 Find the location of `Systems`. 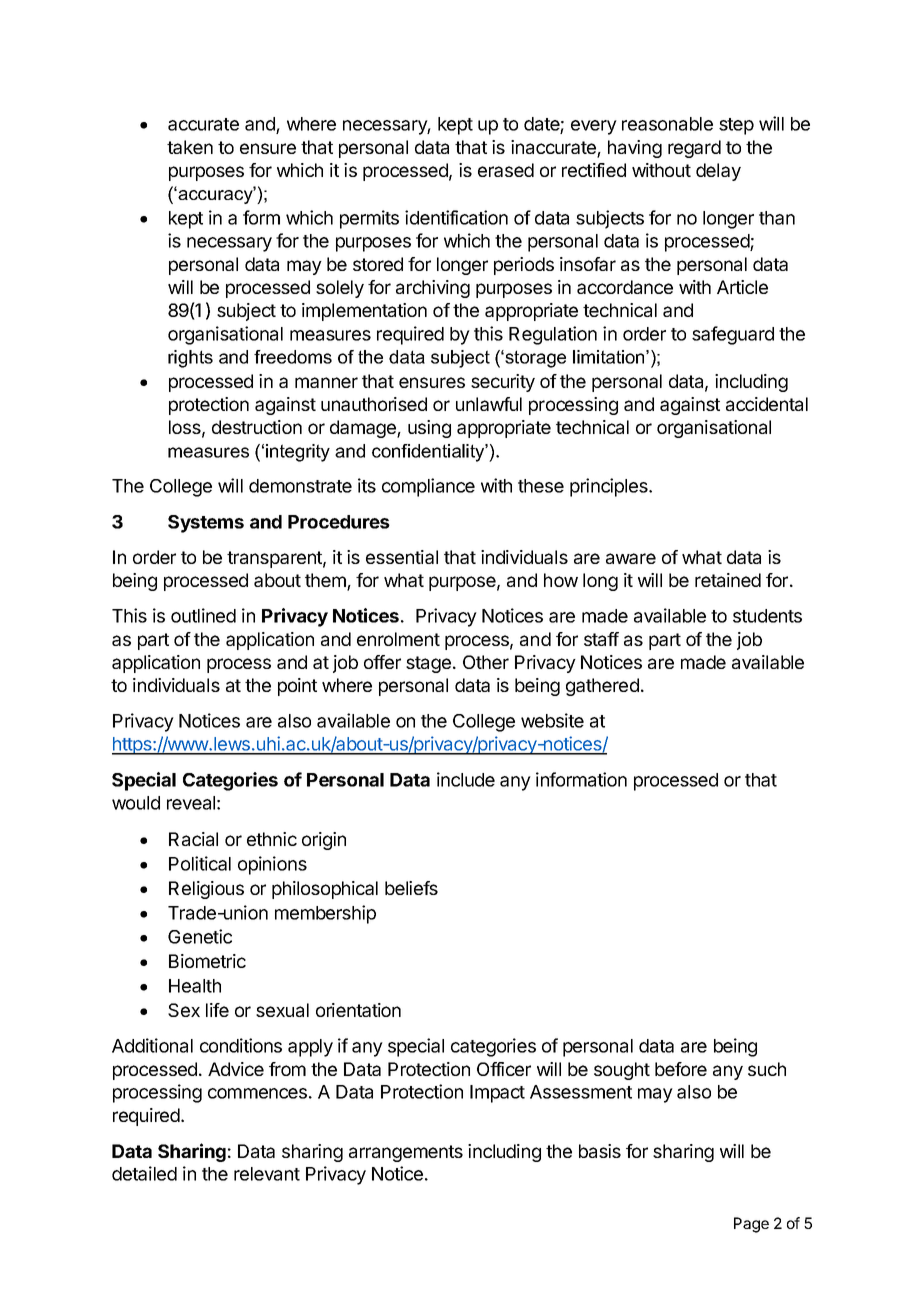

Systems is located at coordinates (206, 524).
